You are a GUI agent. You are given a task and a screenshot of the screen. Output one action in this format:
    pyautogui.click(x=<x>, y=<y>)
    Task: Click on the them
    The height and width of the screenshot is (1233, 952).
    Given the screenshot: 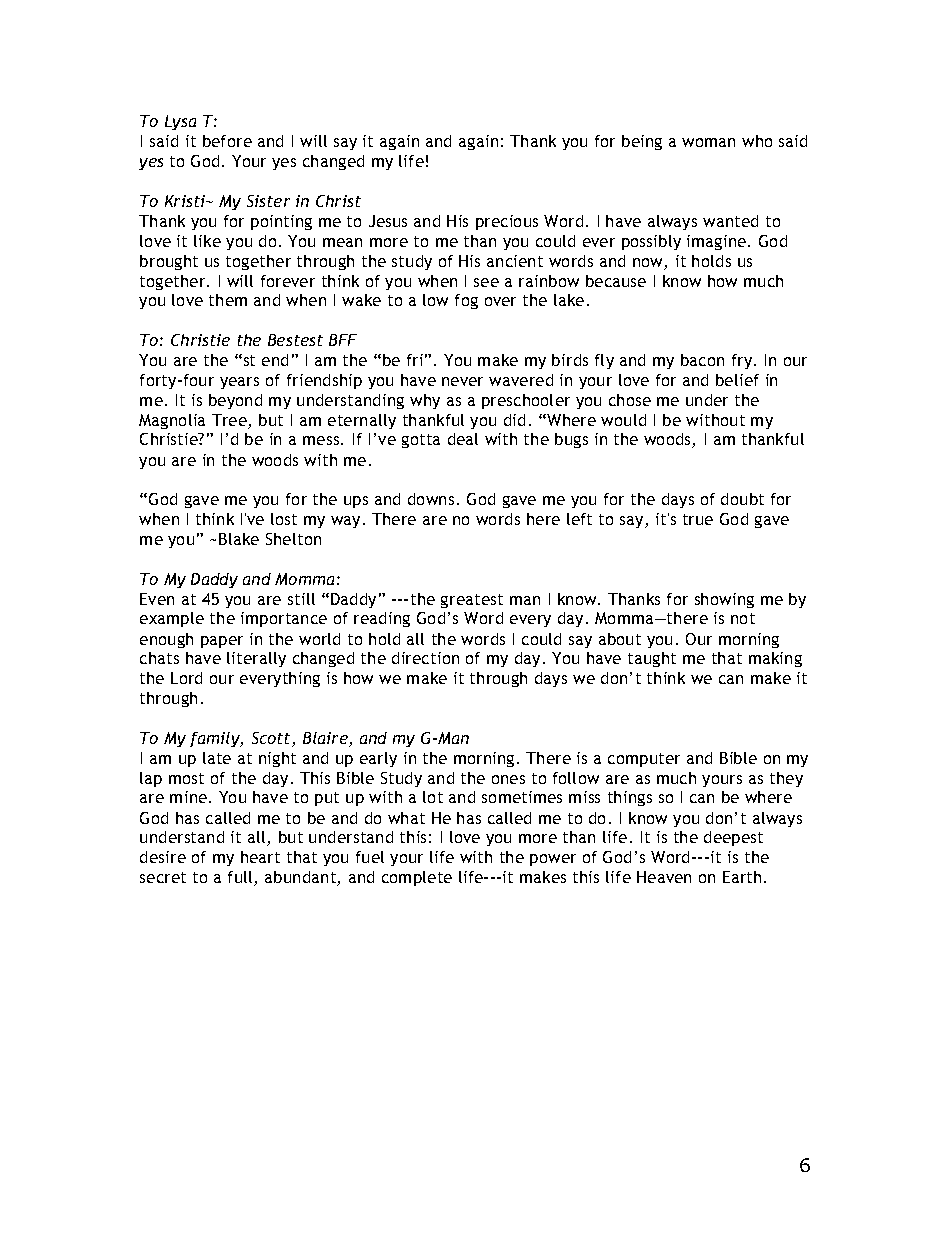 What is the action you would take?
    pyautogui.click(x=228, y=300)
